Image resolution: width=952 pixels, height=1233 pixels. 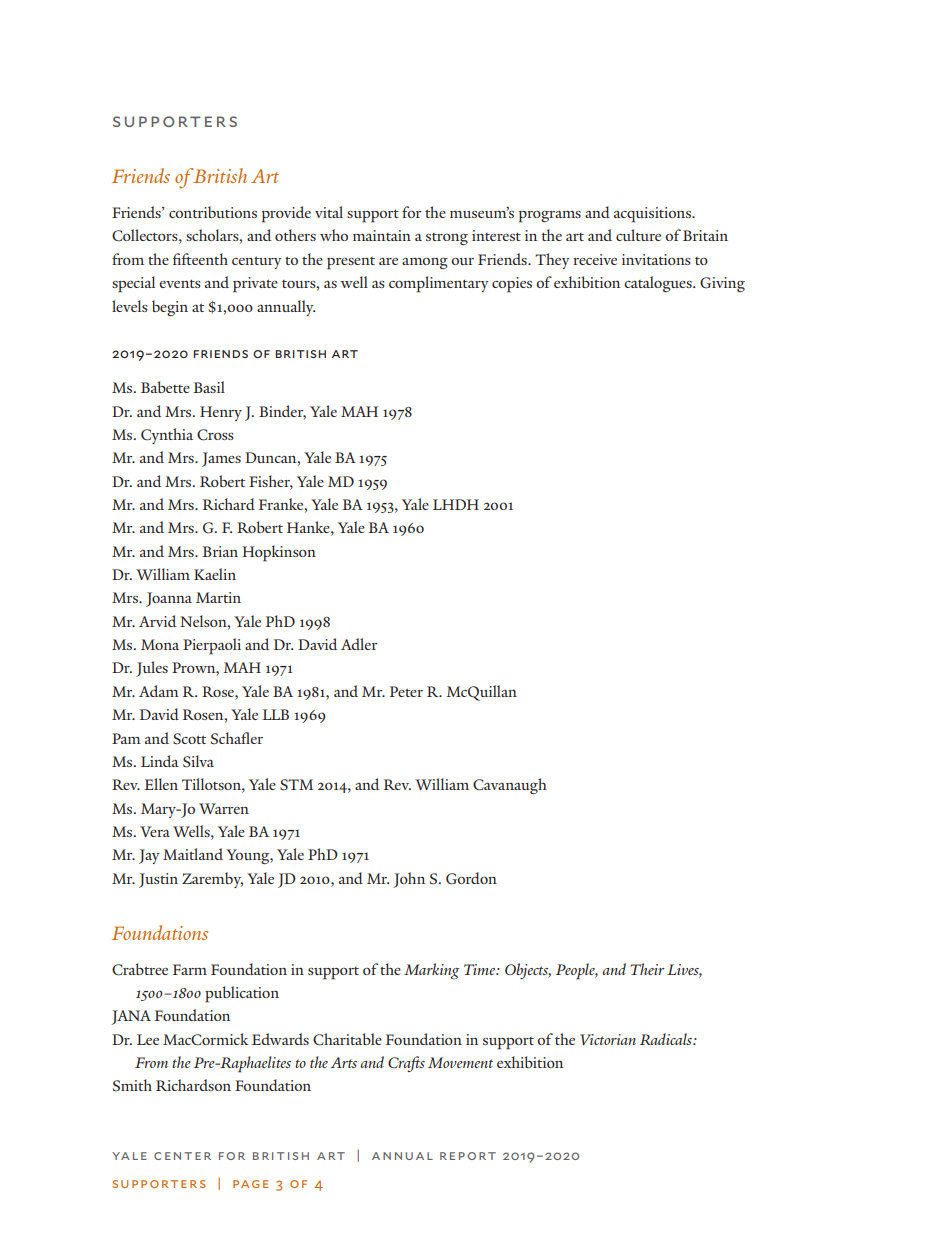 What do you see at coordinates (200, 259) in the document?
I see `fifteenth` at bounding box center [200, 259].
